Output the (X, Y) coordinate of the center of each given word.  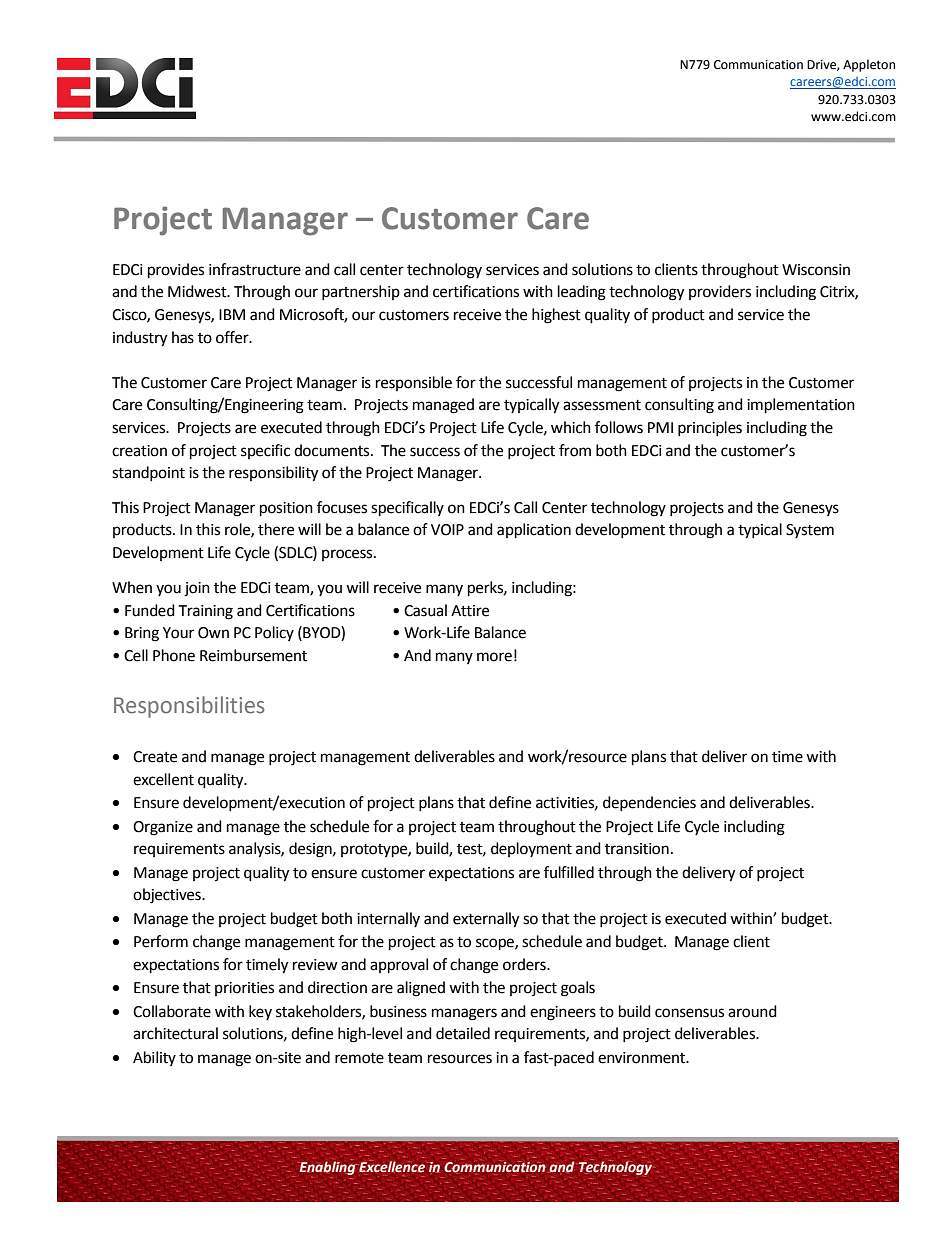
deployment (531, 849)
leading (582, 293)
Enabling (327, 1167)
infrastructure (255, 269)
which (571, 427)
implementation (801, 406)
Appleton (869, 65)
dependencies (649, 803)
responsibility (273, 474)
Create (155, 757)
